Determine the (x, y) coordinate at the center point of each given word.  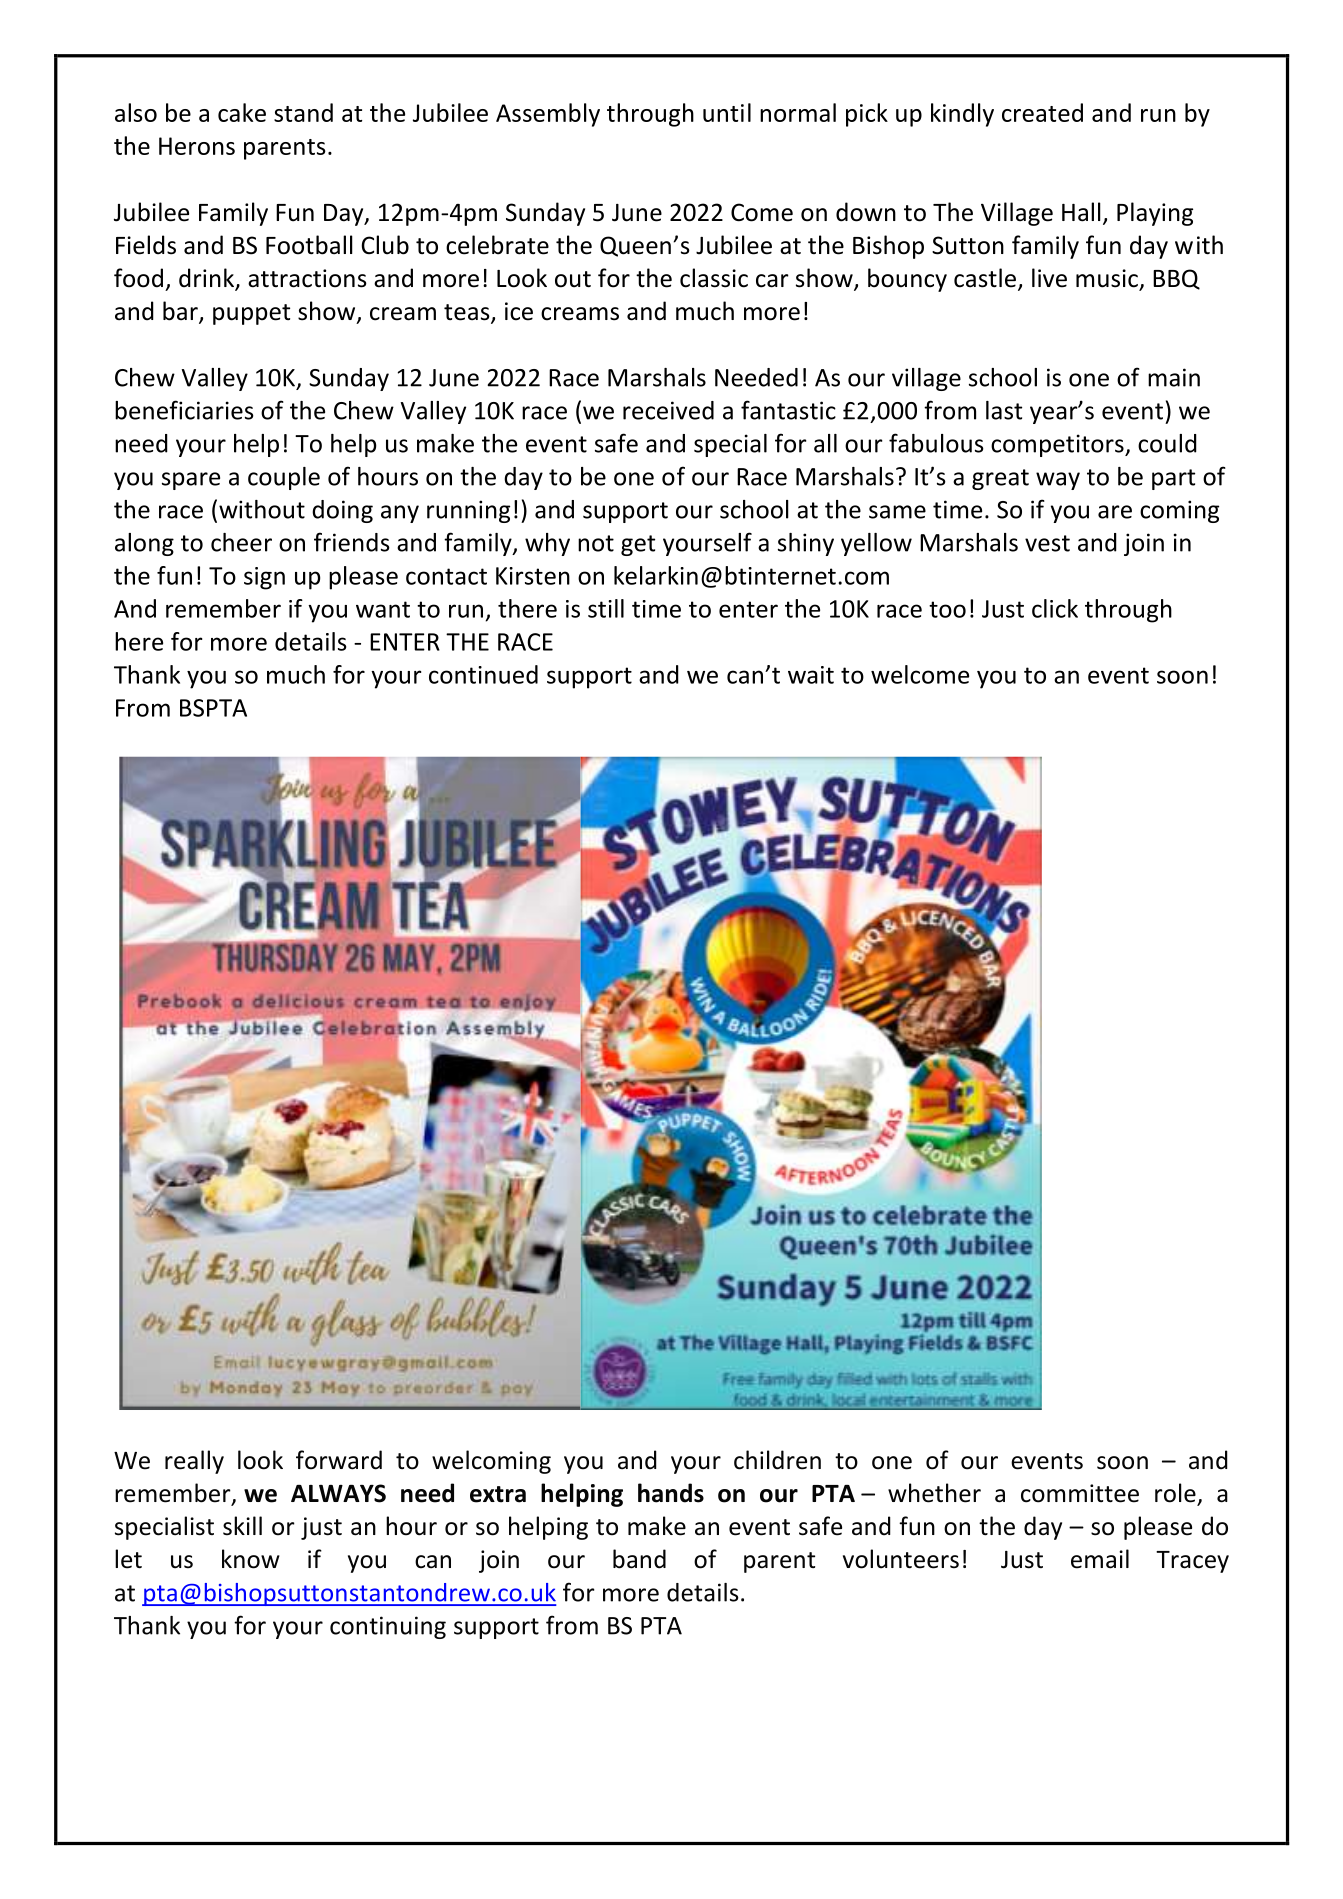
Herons (197, 146)
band (639, 1559)
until (727, 112)
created (1042, 112)
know (251, 1559)
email (1100, 1559)
